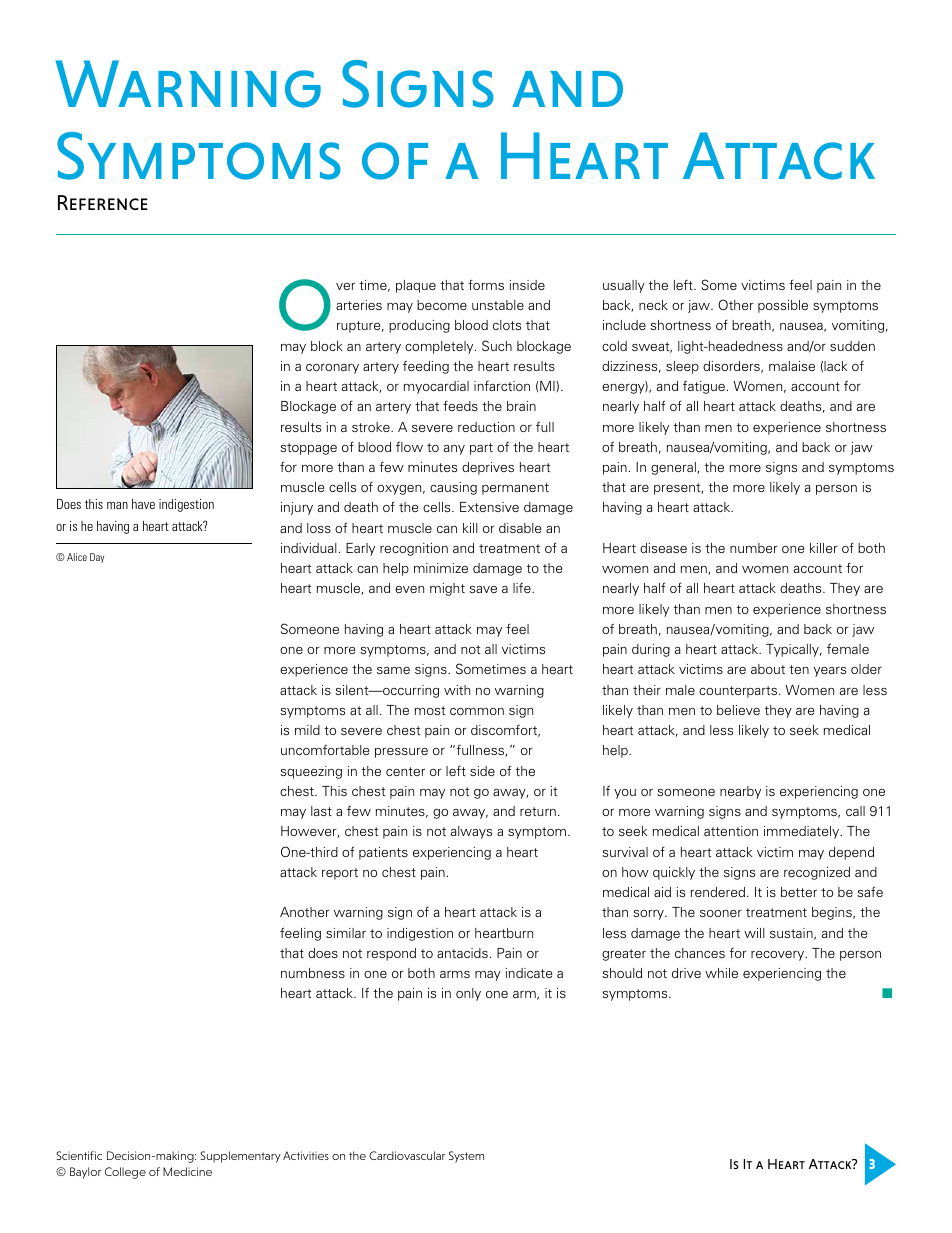 The image size is (952, 1233). What do you see at coordinates (187, 1171) in the screenshot?
I see `Medicine` at bounding box center [187, 1171].
